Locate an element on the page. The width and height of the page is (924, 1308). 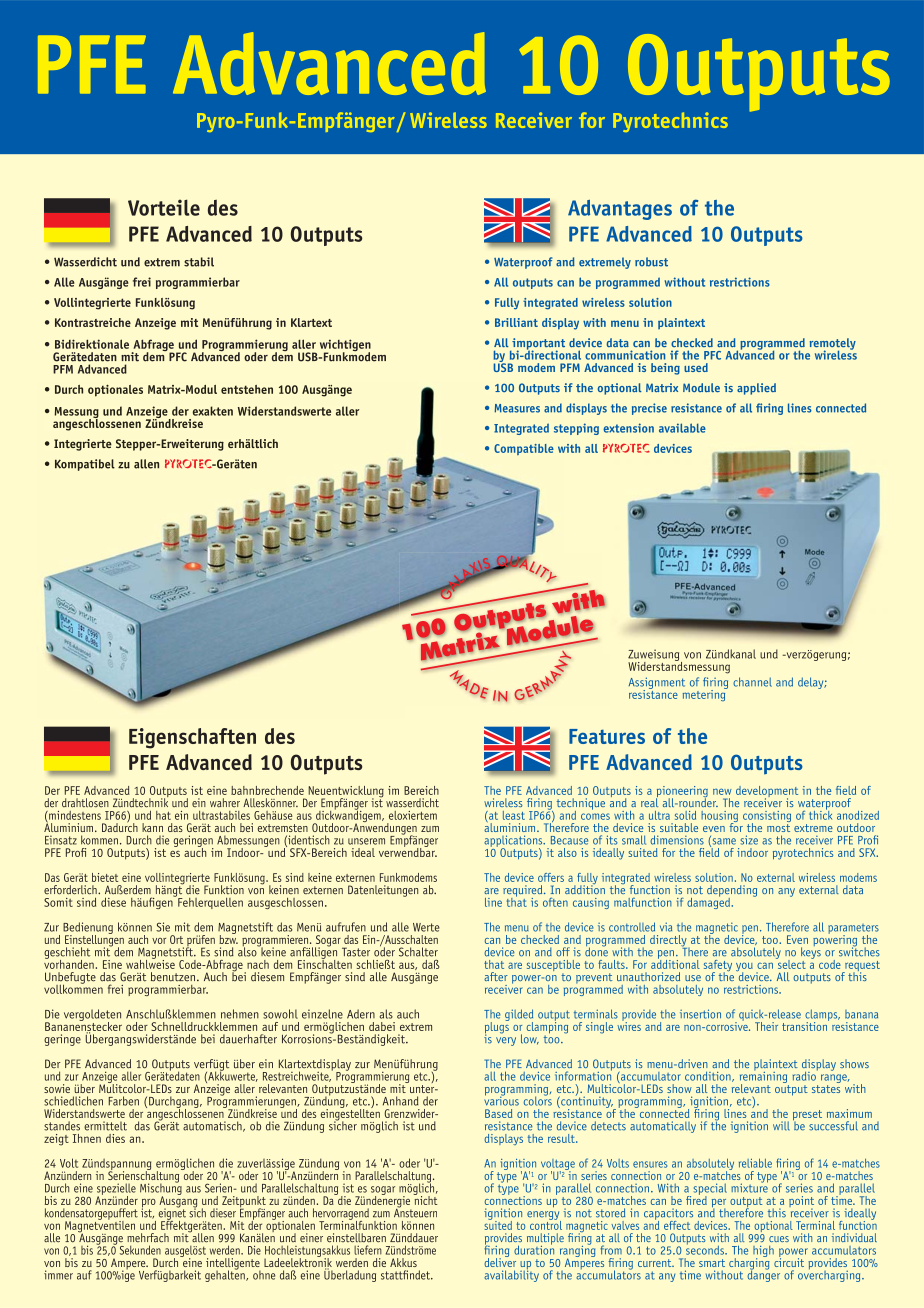
robust is located at coordinates (651, 262).
